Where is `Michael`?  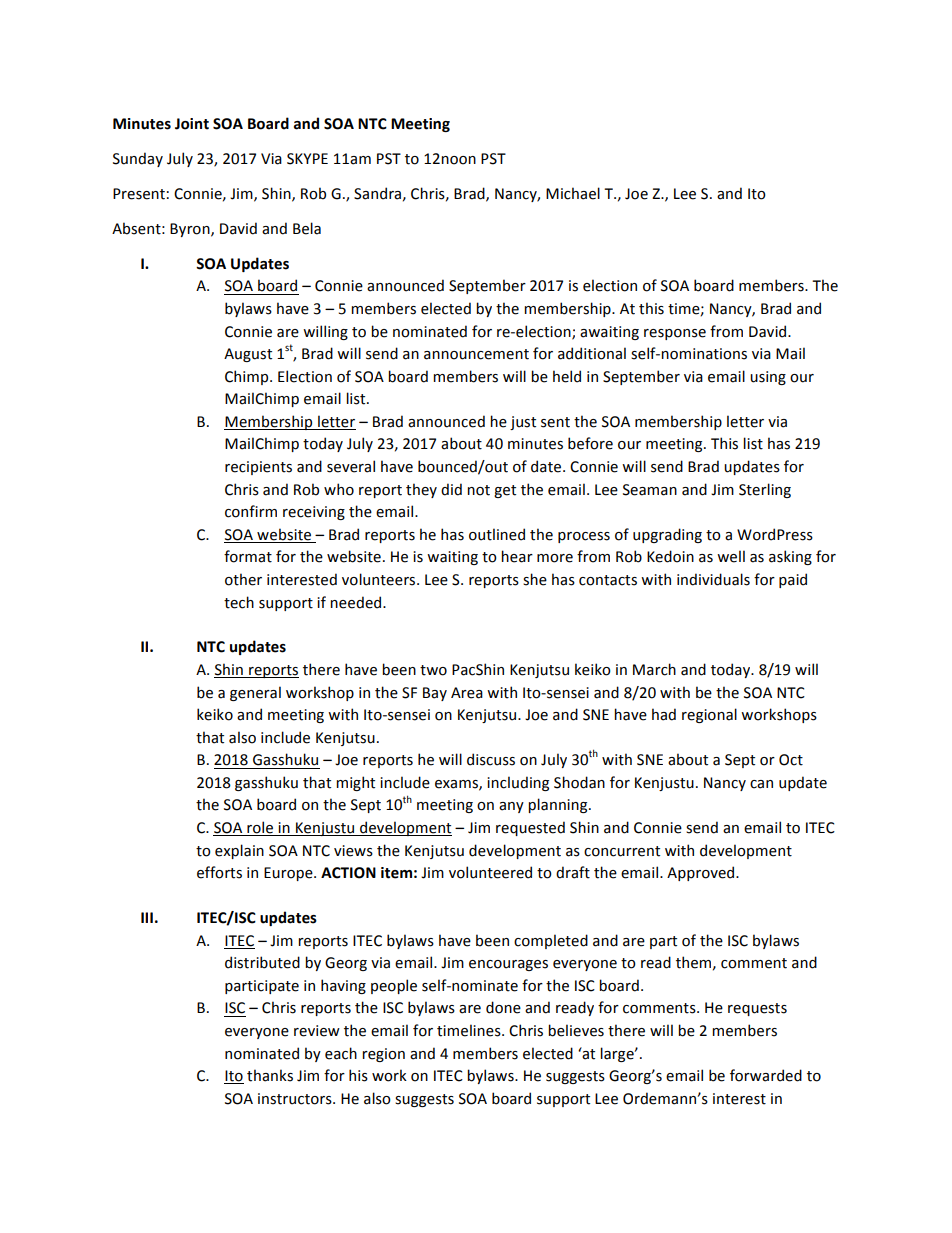
Michael is located at coordinates (573, 193).
